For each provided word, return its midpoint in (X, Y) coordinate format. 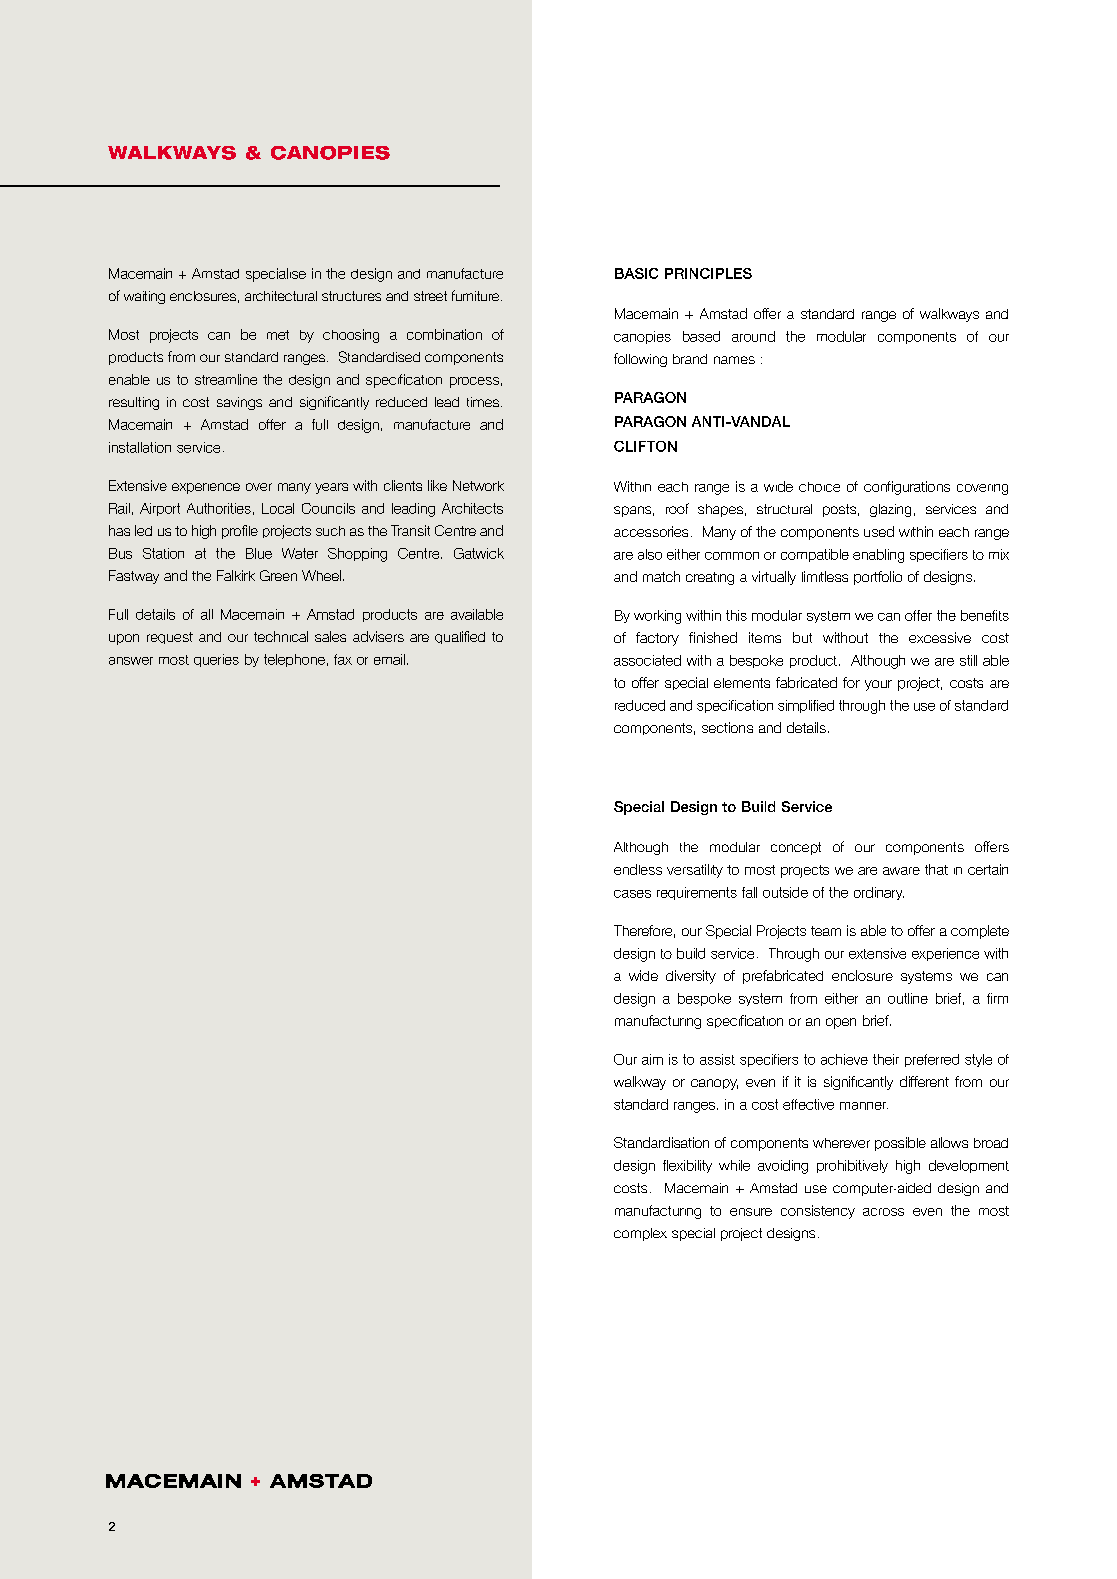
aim (652, 1059)
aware (901, 871)
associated (647, 660)
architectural (281, 296)
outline (908, 998)
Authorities (219, 508)
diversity (691, 977)
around (753, 336)
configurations (907, 488)
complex (640, 1234)
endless (638, 869)
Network (478, 485)
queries (216, 660)
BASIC (636, 273)
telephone (294, 660)
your (878, 685)
